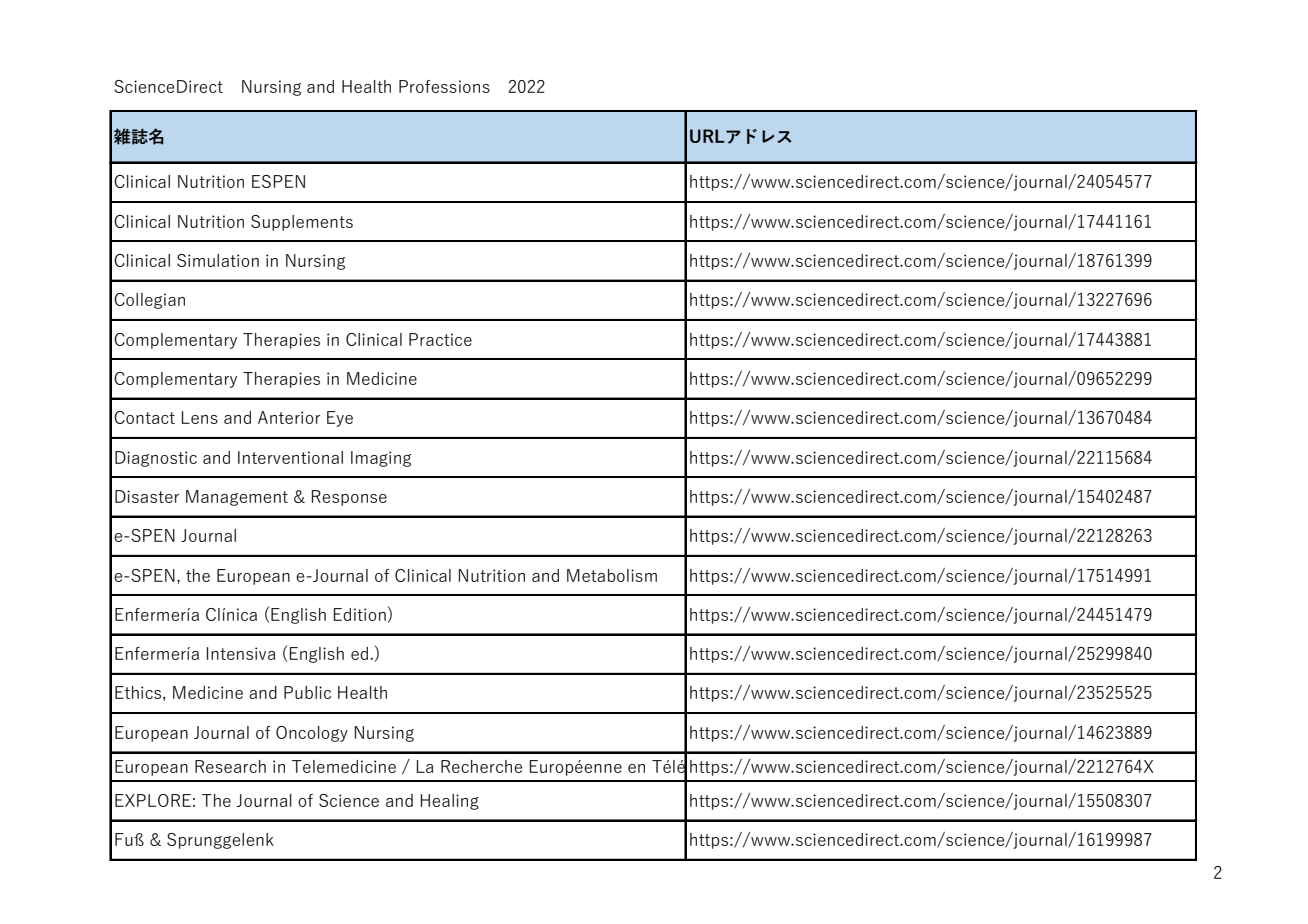  What do you see at coordinates (289, 417) in the screenshot?
I see `Anterior` at bounding box center [289, 417].
